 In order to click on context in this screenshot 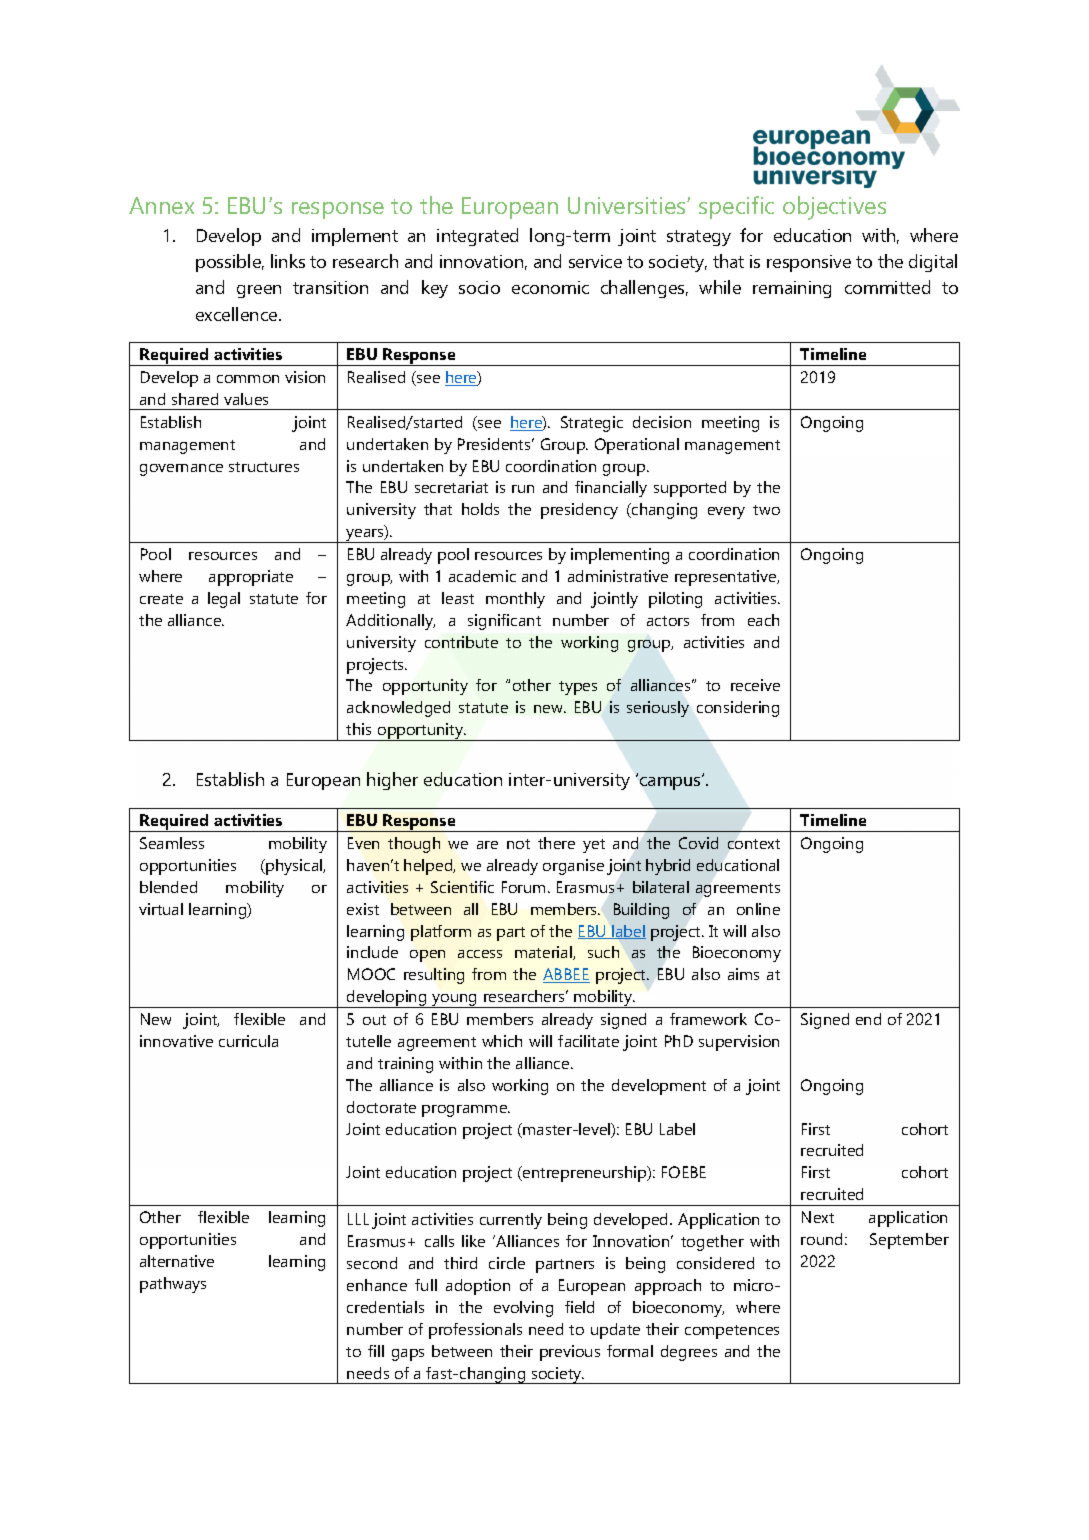, I will do `click(754, 844)`.
